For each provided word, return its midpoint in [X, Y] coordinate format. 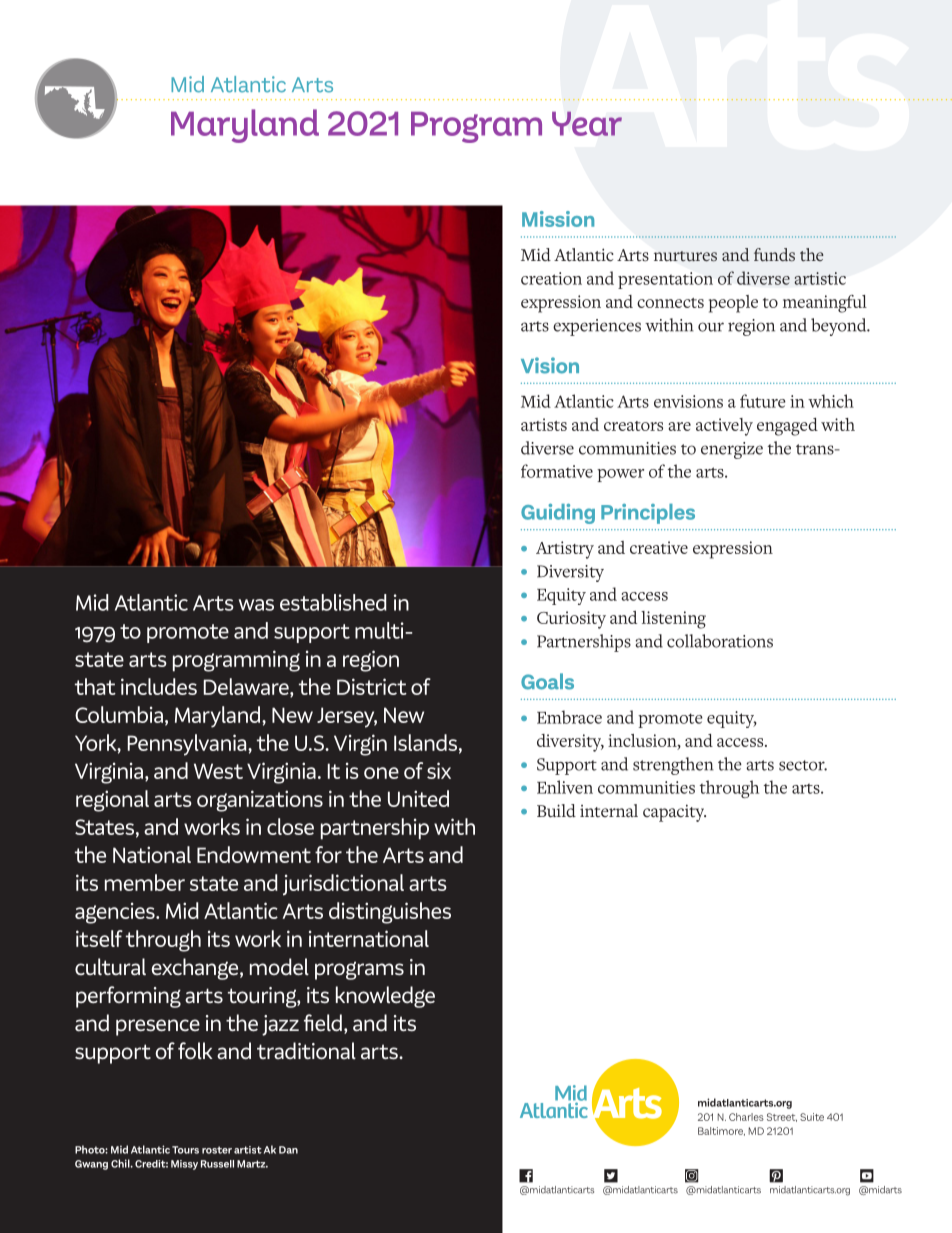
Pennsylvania [188, 745]
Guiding [558, 514]
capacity [674, 813]
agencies [116, 913]
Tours [185, 1150]
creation [551, 278]
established [333, 602]
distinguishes [390, 913]
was [256, 605]
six [439, 770]
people [733, 304]
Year [587, 123]
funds [774, 255]
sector [803, 765]
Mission [558, 219]
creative [659, 547]
